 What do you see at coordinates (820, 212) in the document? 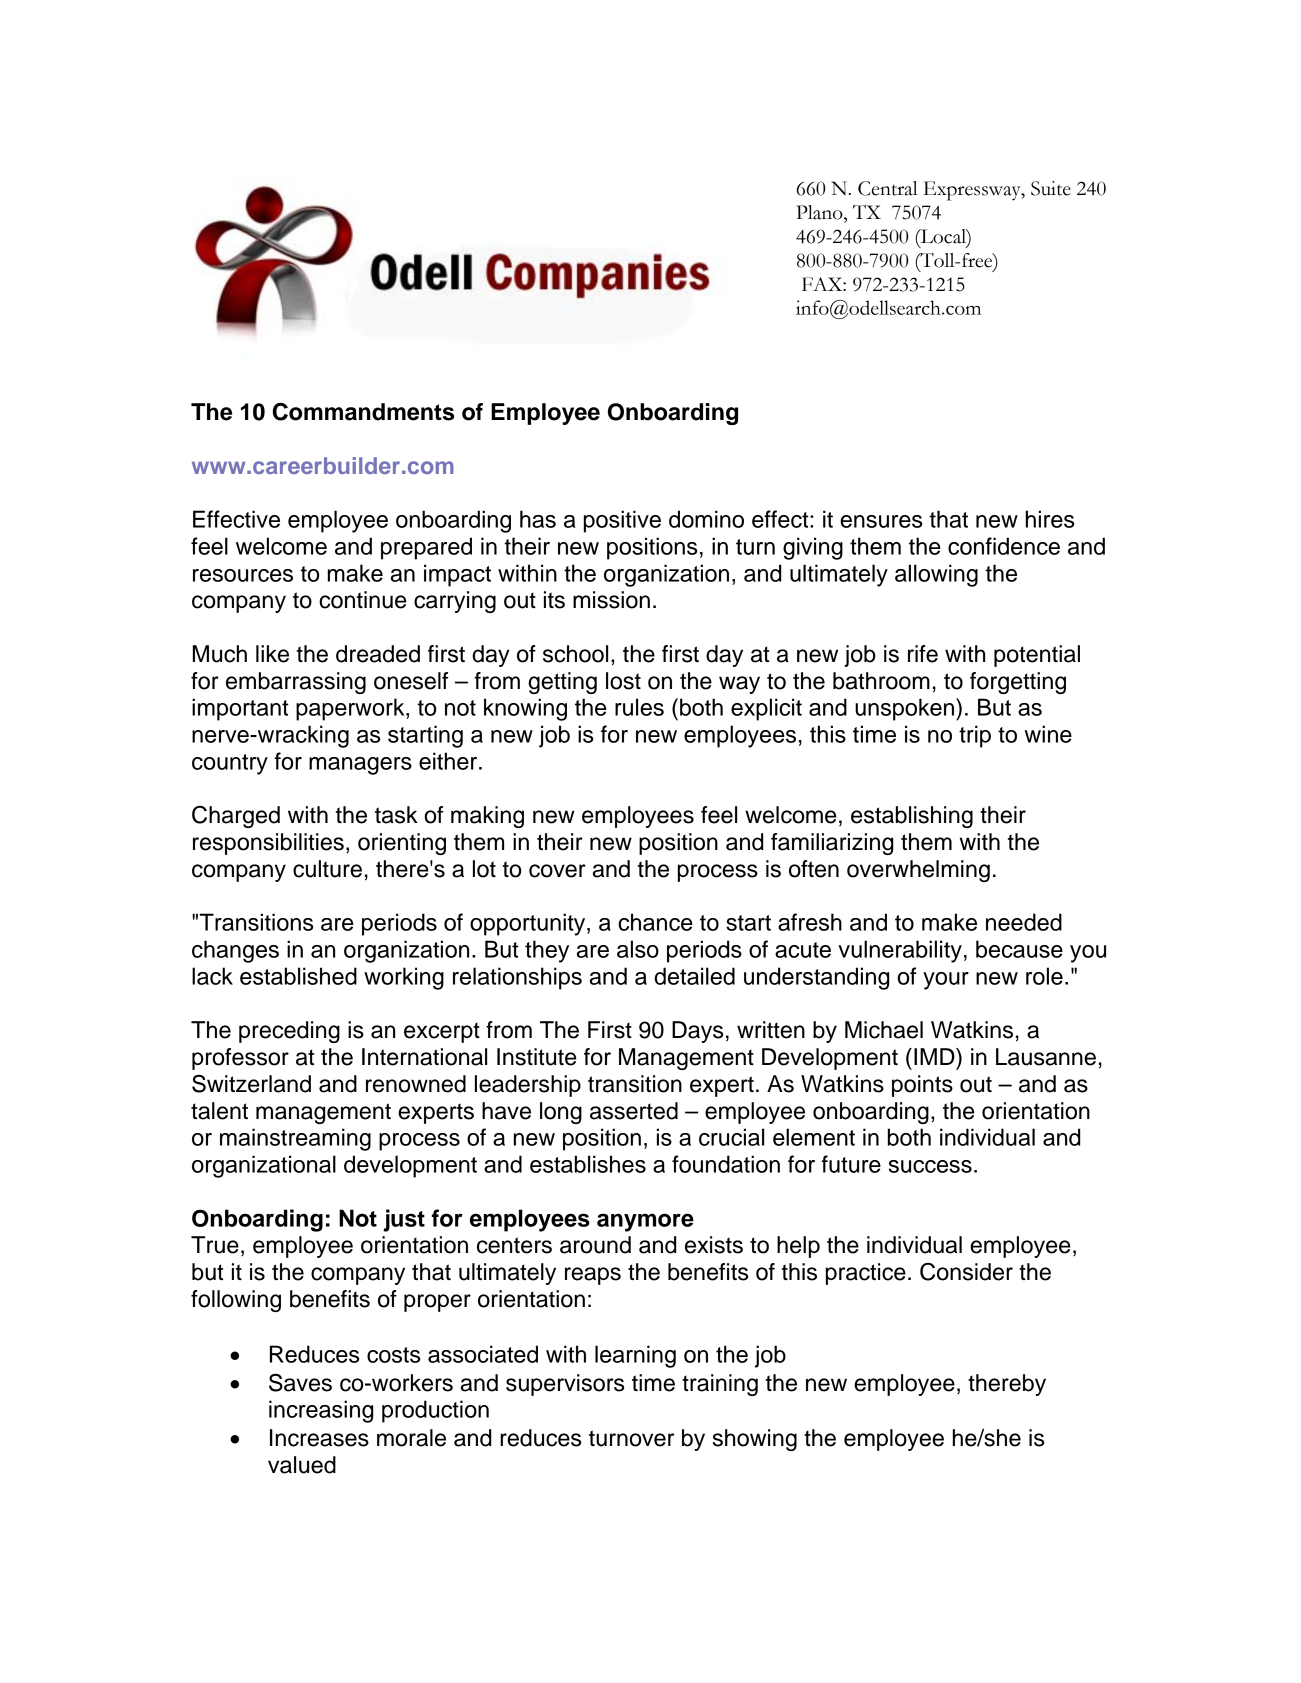
I see `Plano` at bounding box center [820, 212].
